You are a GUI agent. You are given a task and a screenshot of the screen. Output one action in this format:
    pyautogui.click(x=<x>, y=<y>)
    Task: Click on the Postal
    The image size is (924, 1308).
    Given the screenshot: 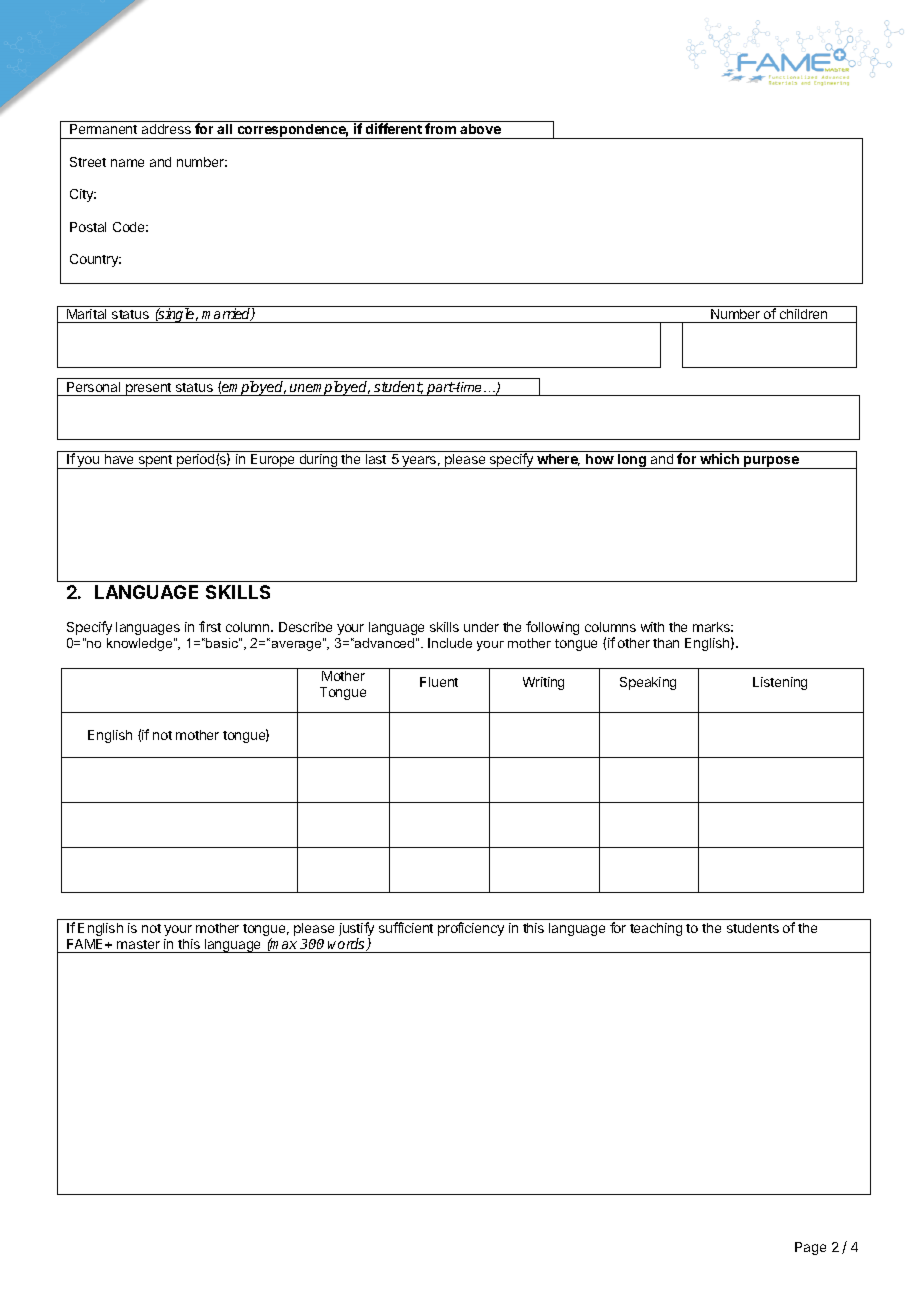 What is the action you would take?
    pyautogui.click(x=88, y=227)
